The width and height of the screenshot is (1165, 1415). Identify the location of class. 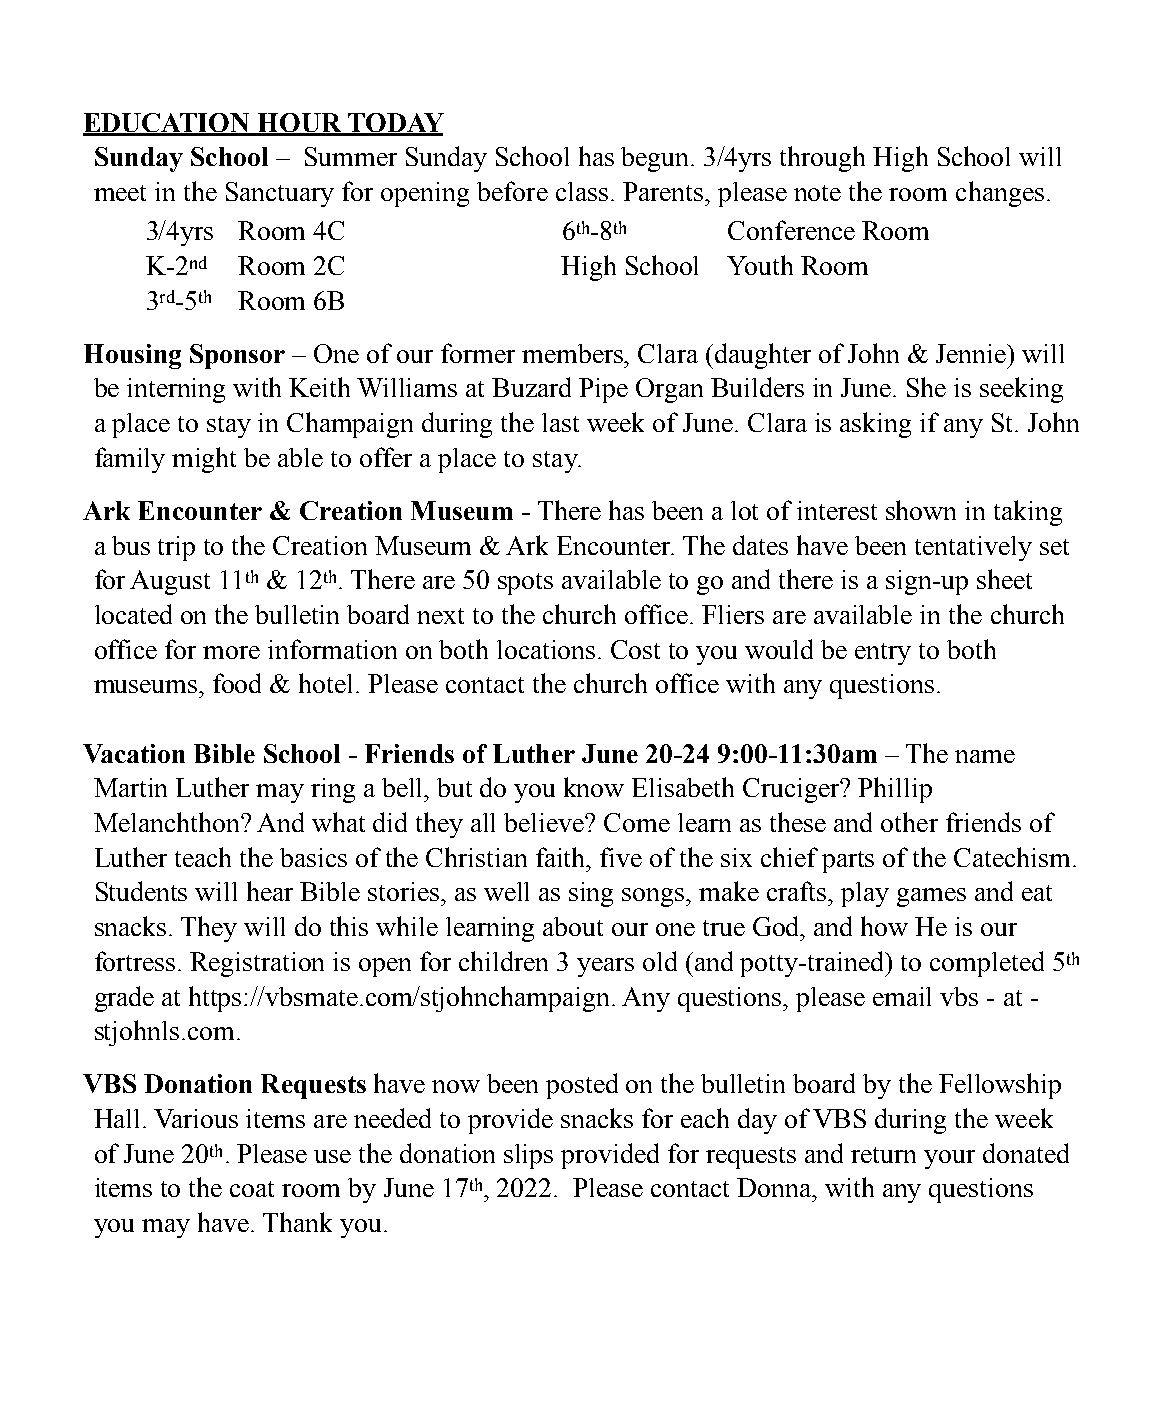
(582, 191).
